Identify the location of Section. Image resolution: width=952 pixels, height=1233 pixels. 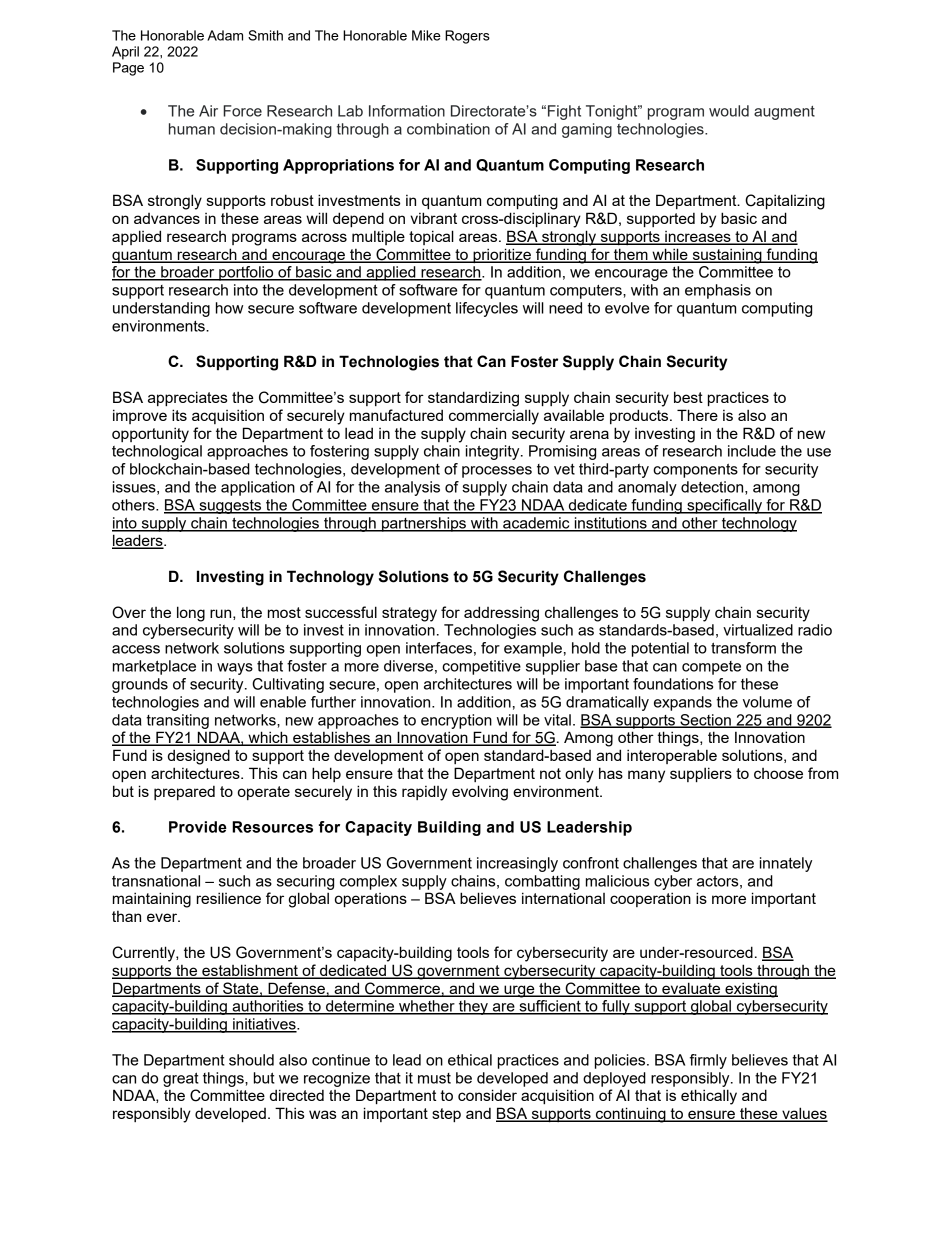
(705, 721).
